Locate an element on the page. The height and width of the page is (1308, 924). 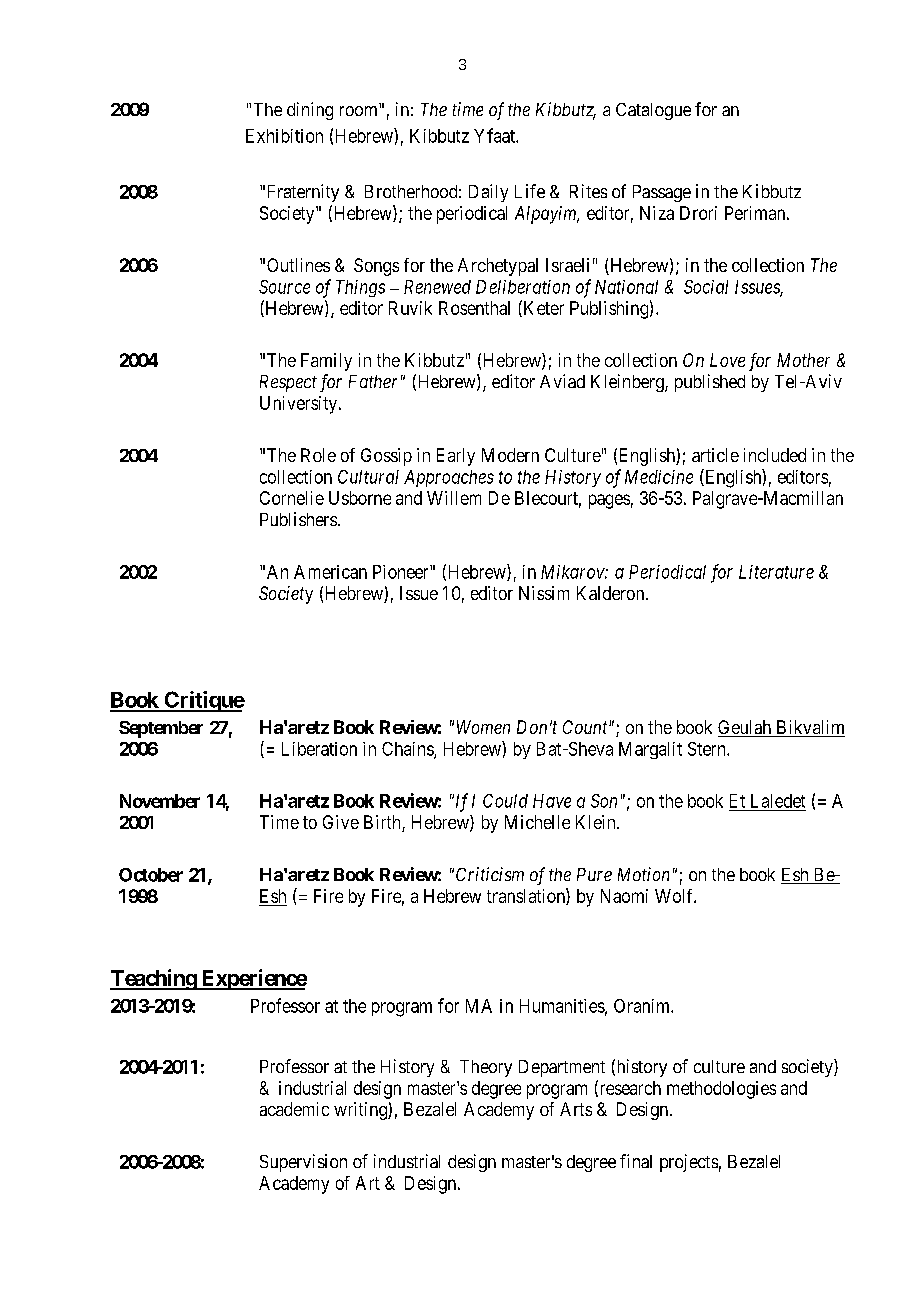
Daily is located at coordinates (488, 193).
